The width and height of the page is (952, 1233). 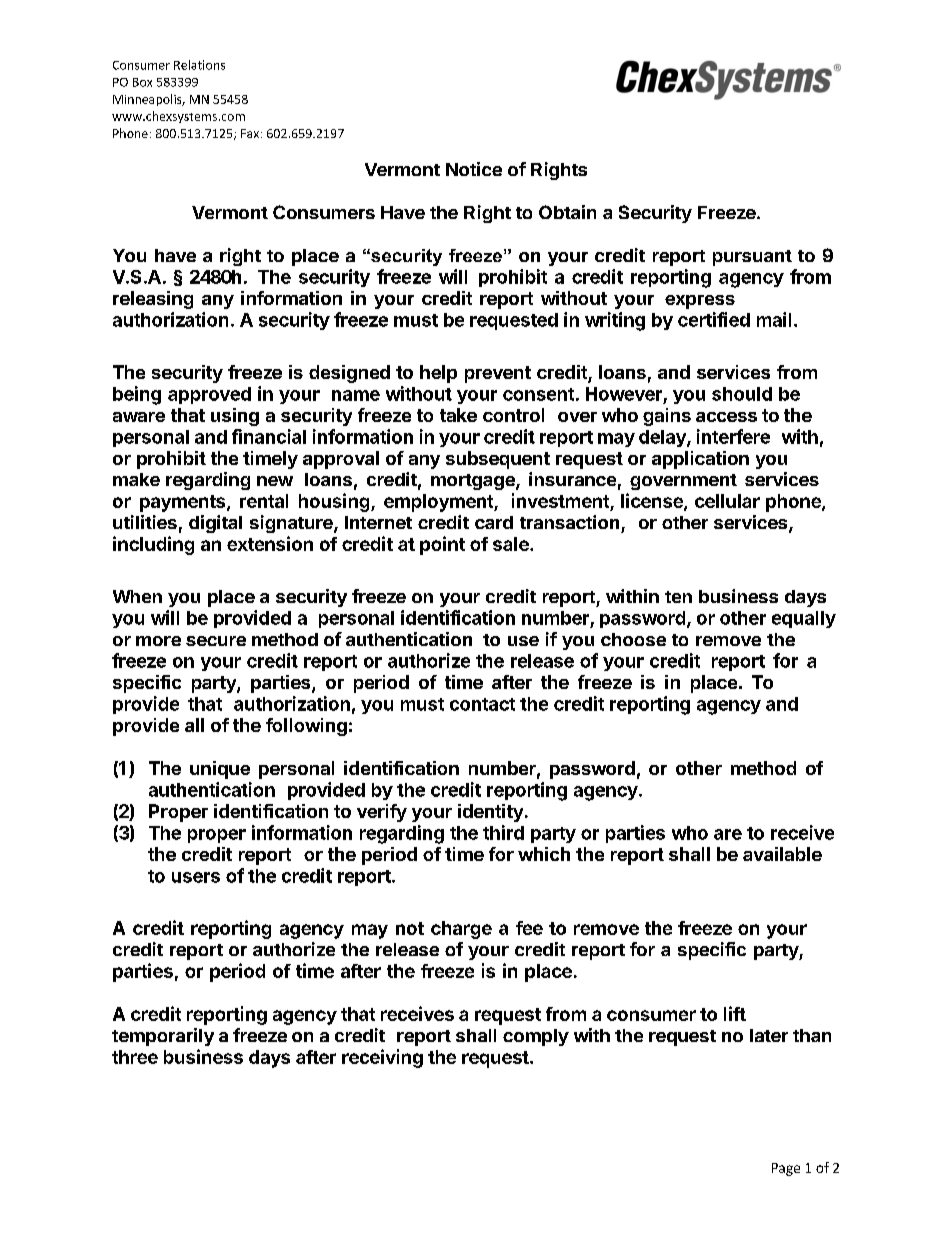 I want to click on Notice, so click(x=474, y=169).
